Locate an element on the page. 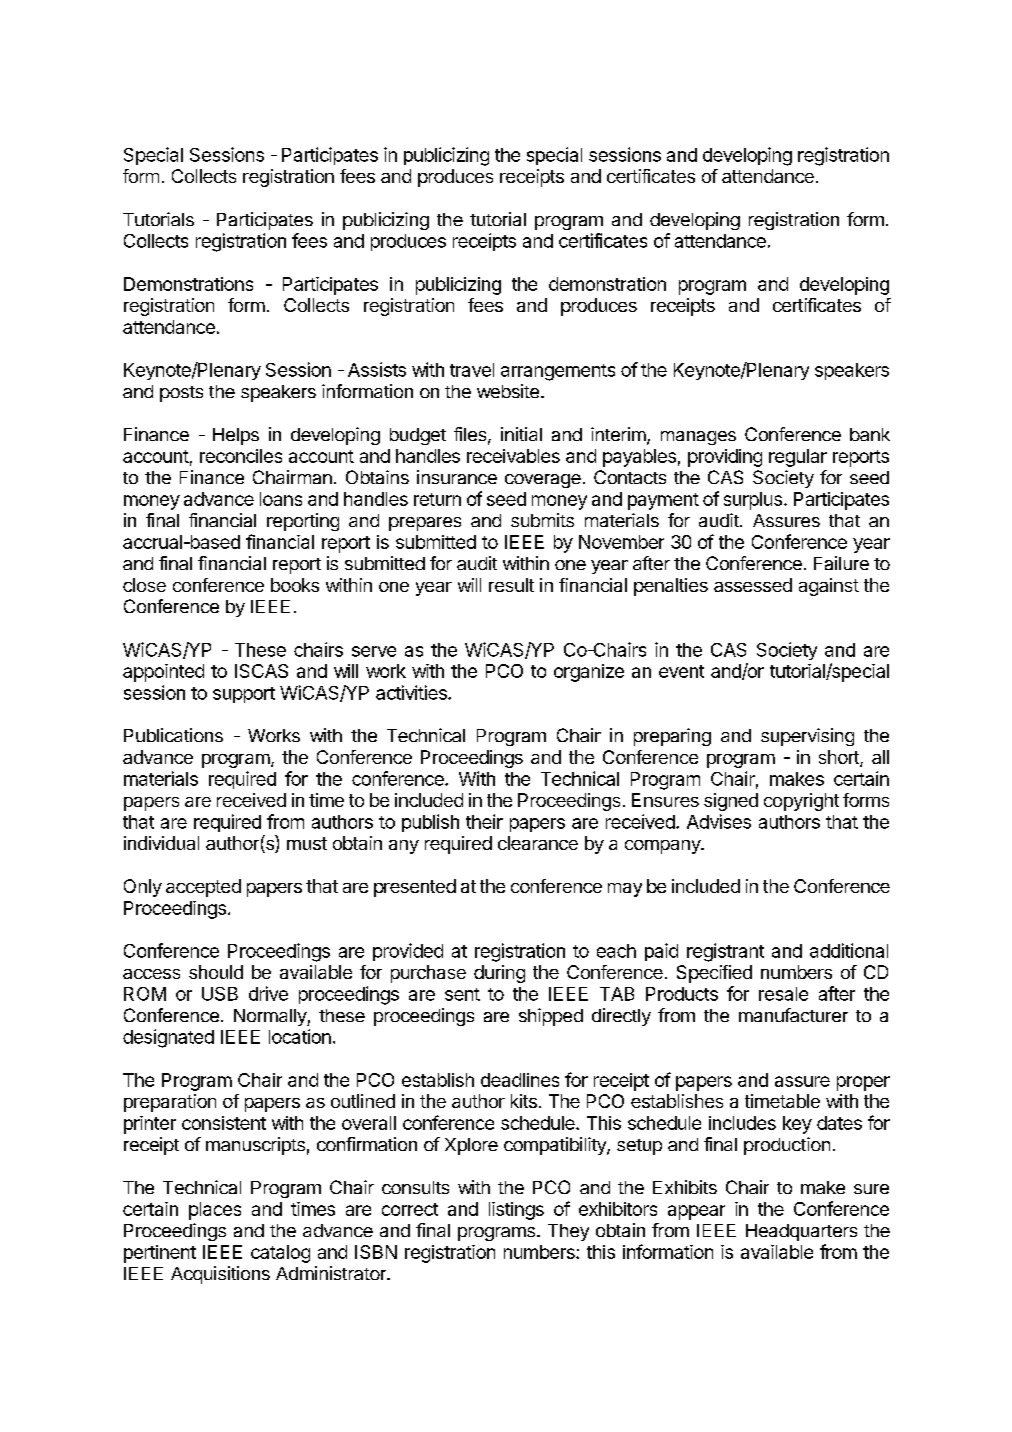 This image has height=1432, width=1012. posts is located at coordinates (181, 394).
